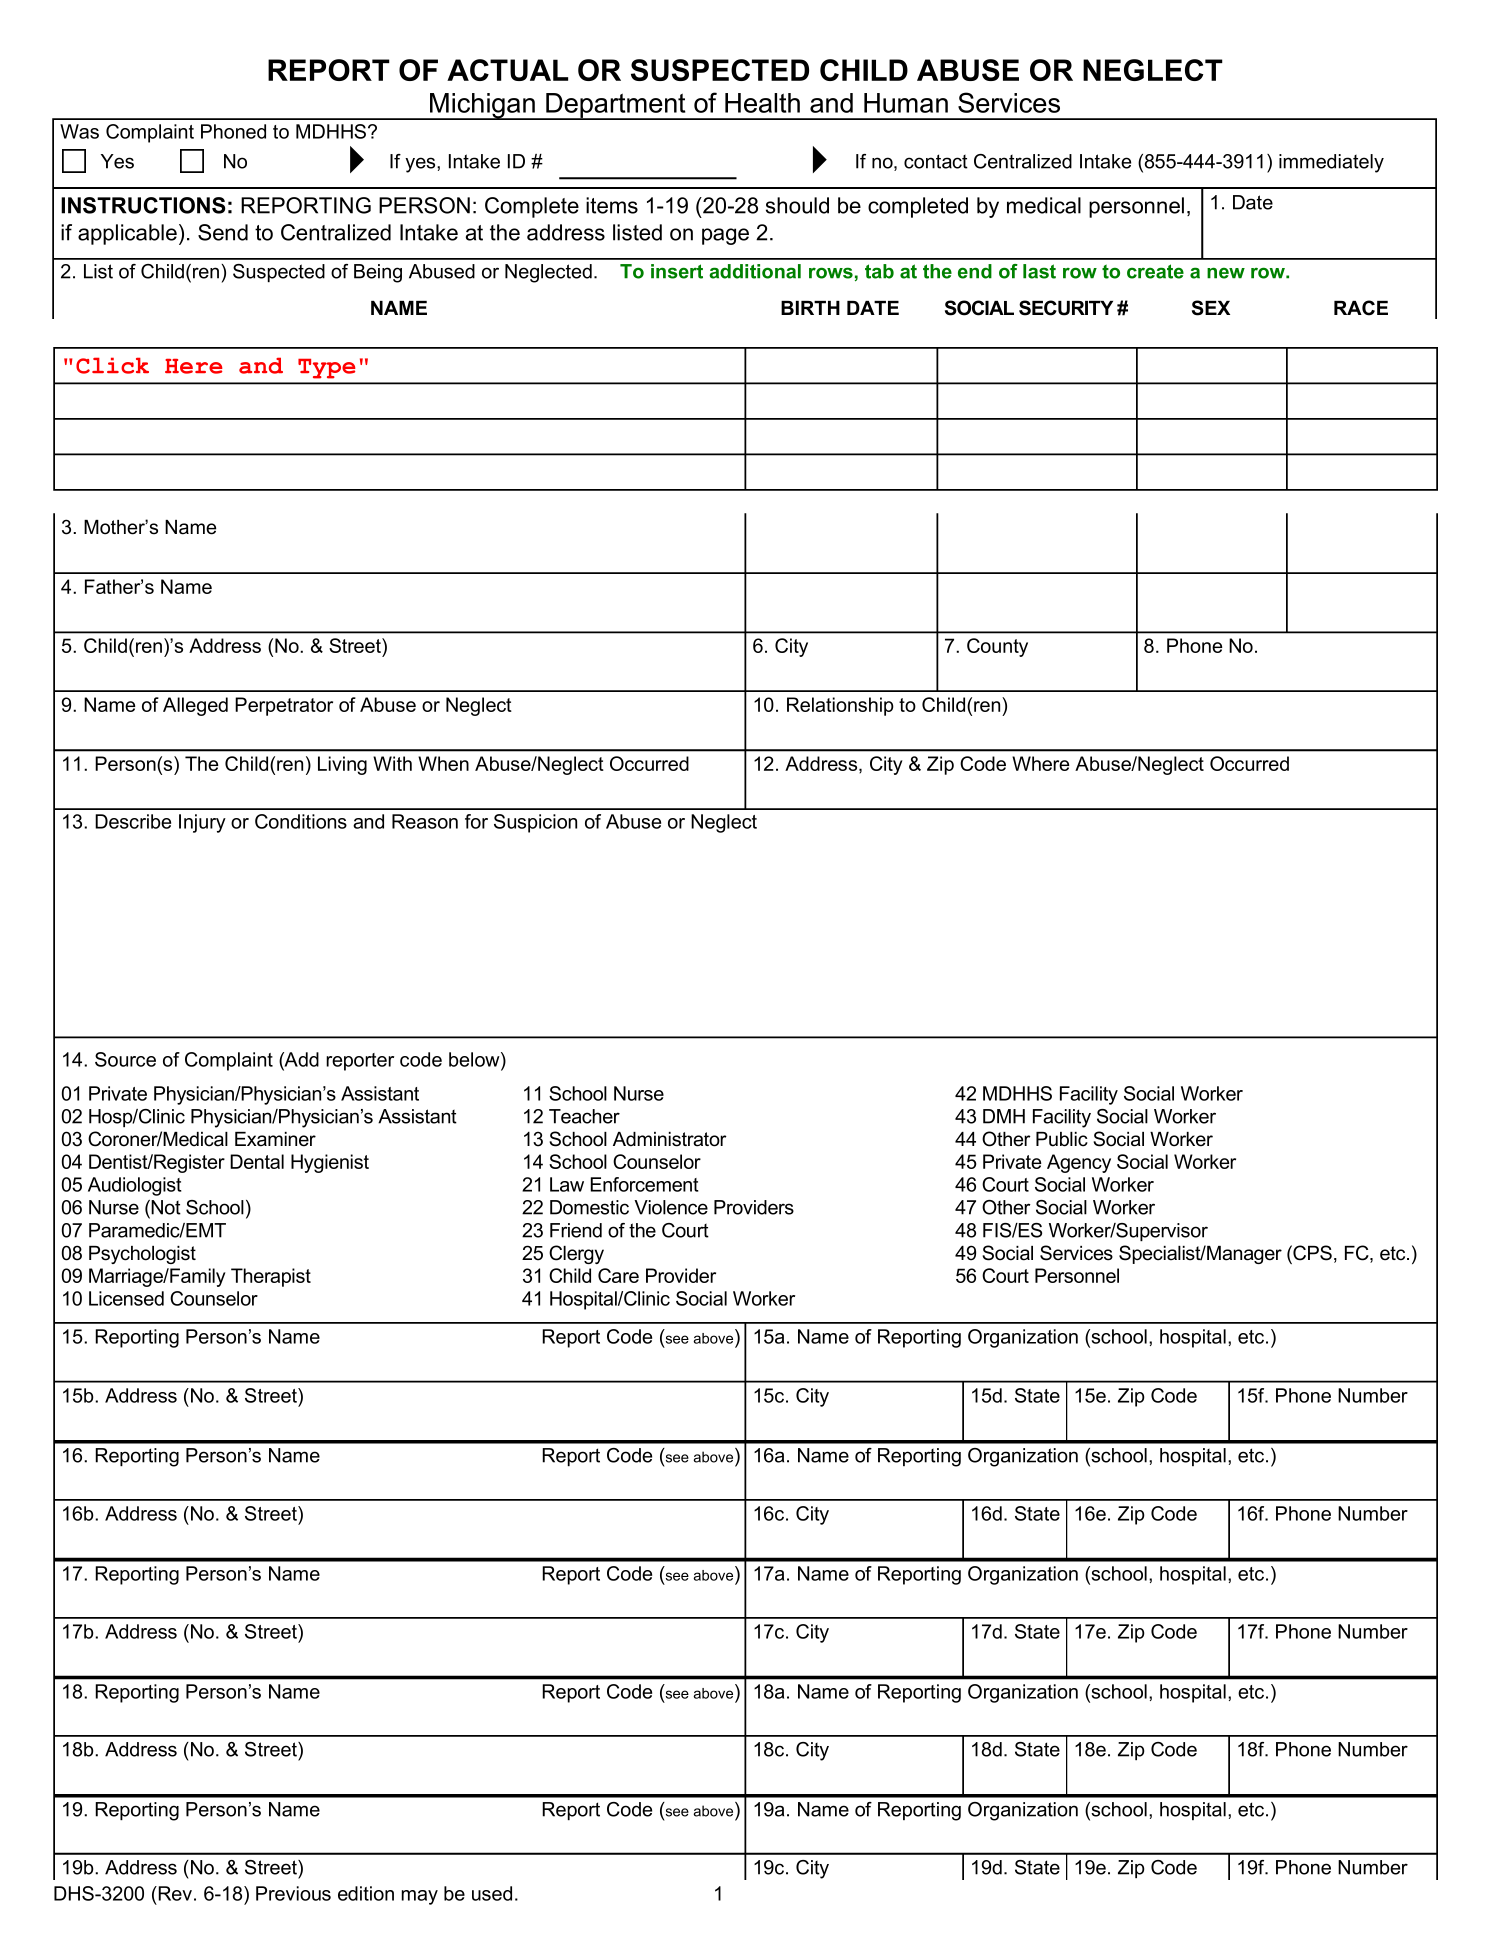  Describe the element at coordinates (535, 823) in the screenshot. I see `Suspicion` at that location.
